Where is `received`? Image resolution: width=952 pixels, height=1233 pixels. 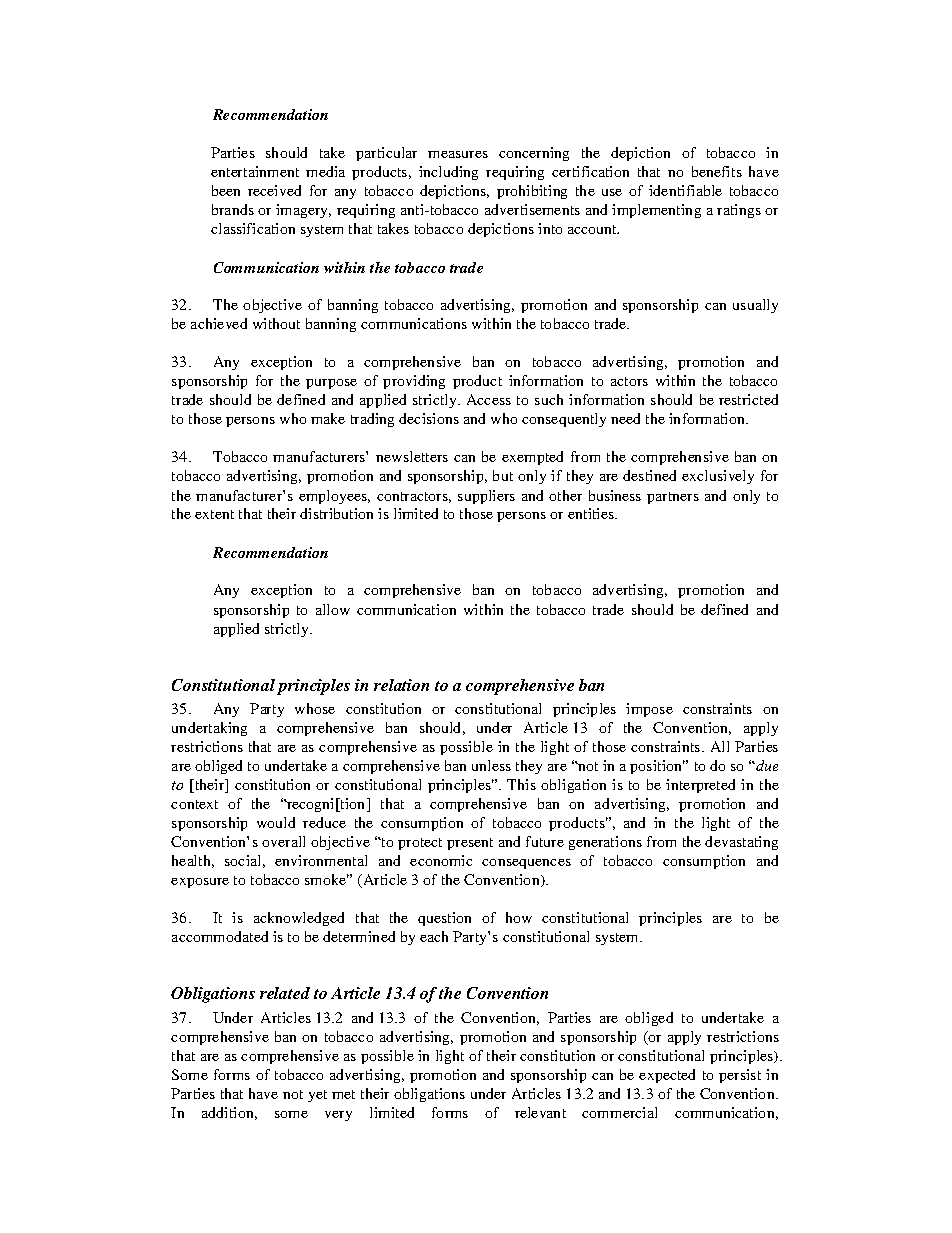 received is located at coordinates (274, 190).
